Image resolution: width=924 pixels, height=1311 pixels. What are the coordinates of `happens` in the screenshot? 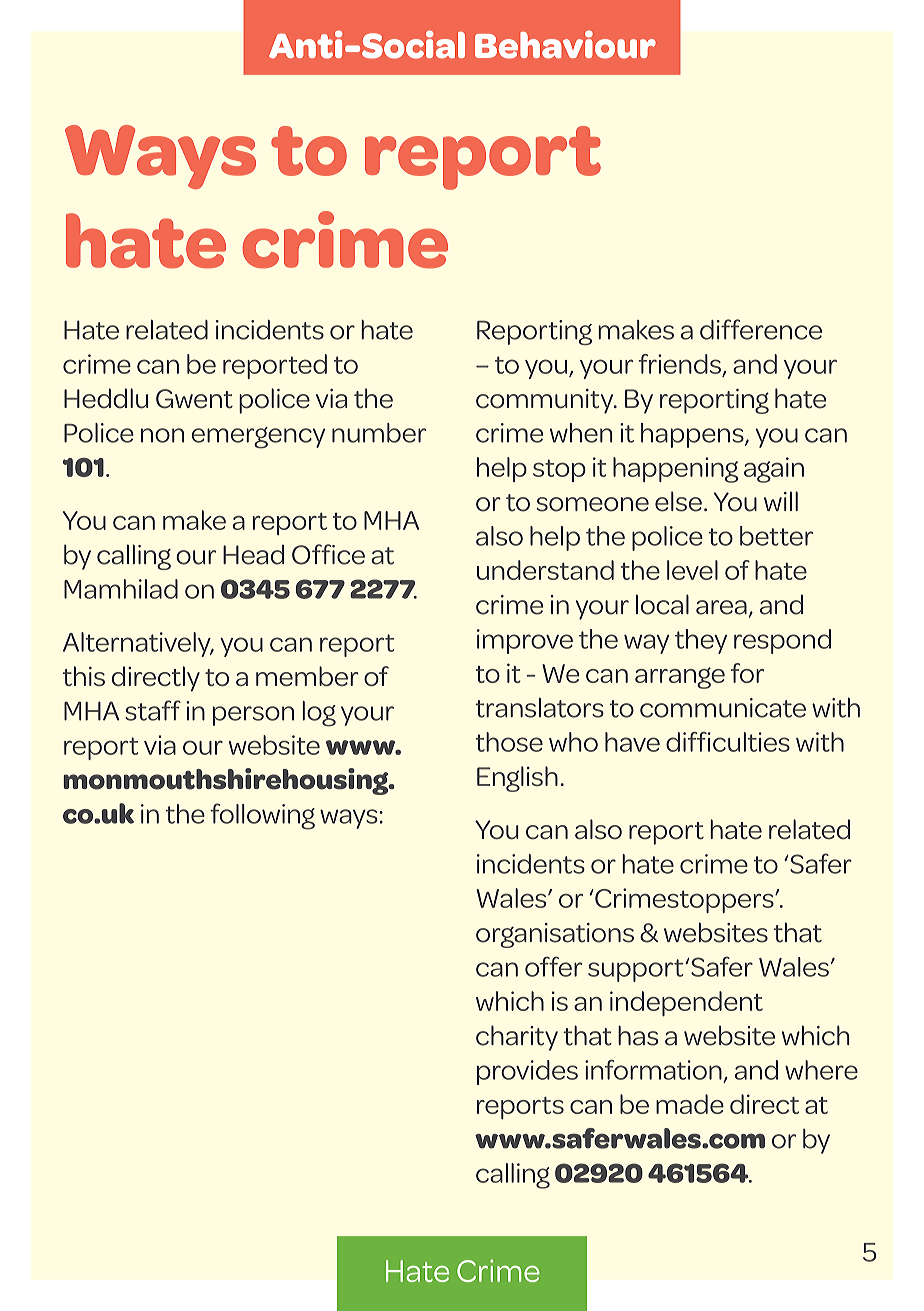 It's located at (693, 435).
